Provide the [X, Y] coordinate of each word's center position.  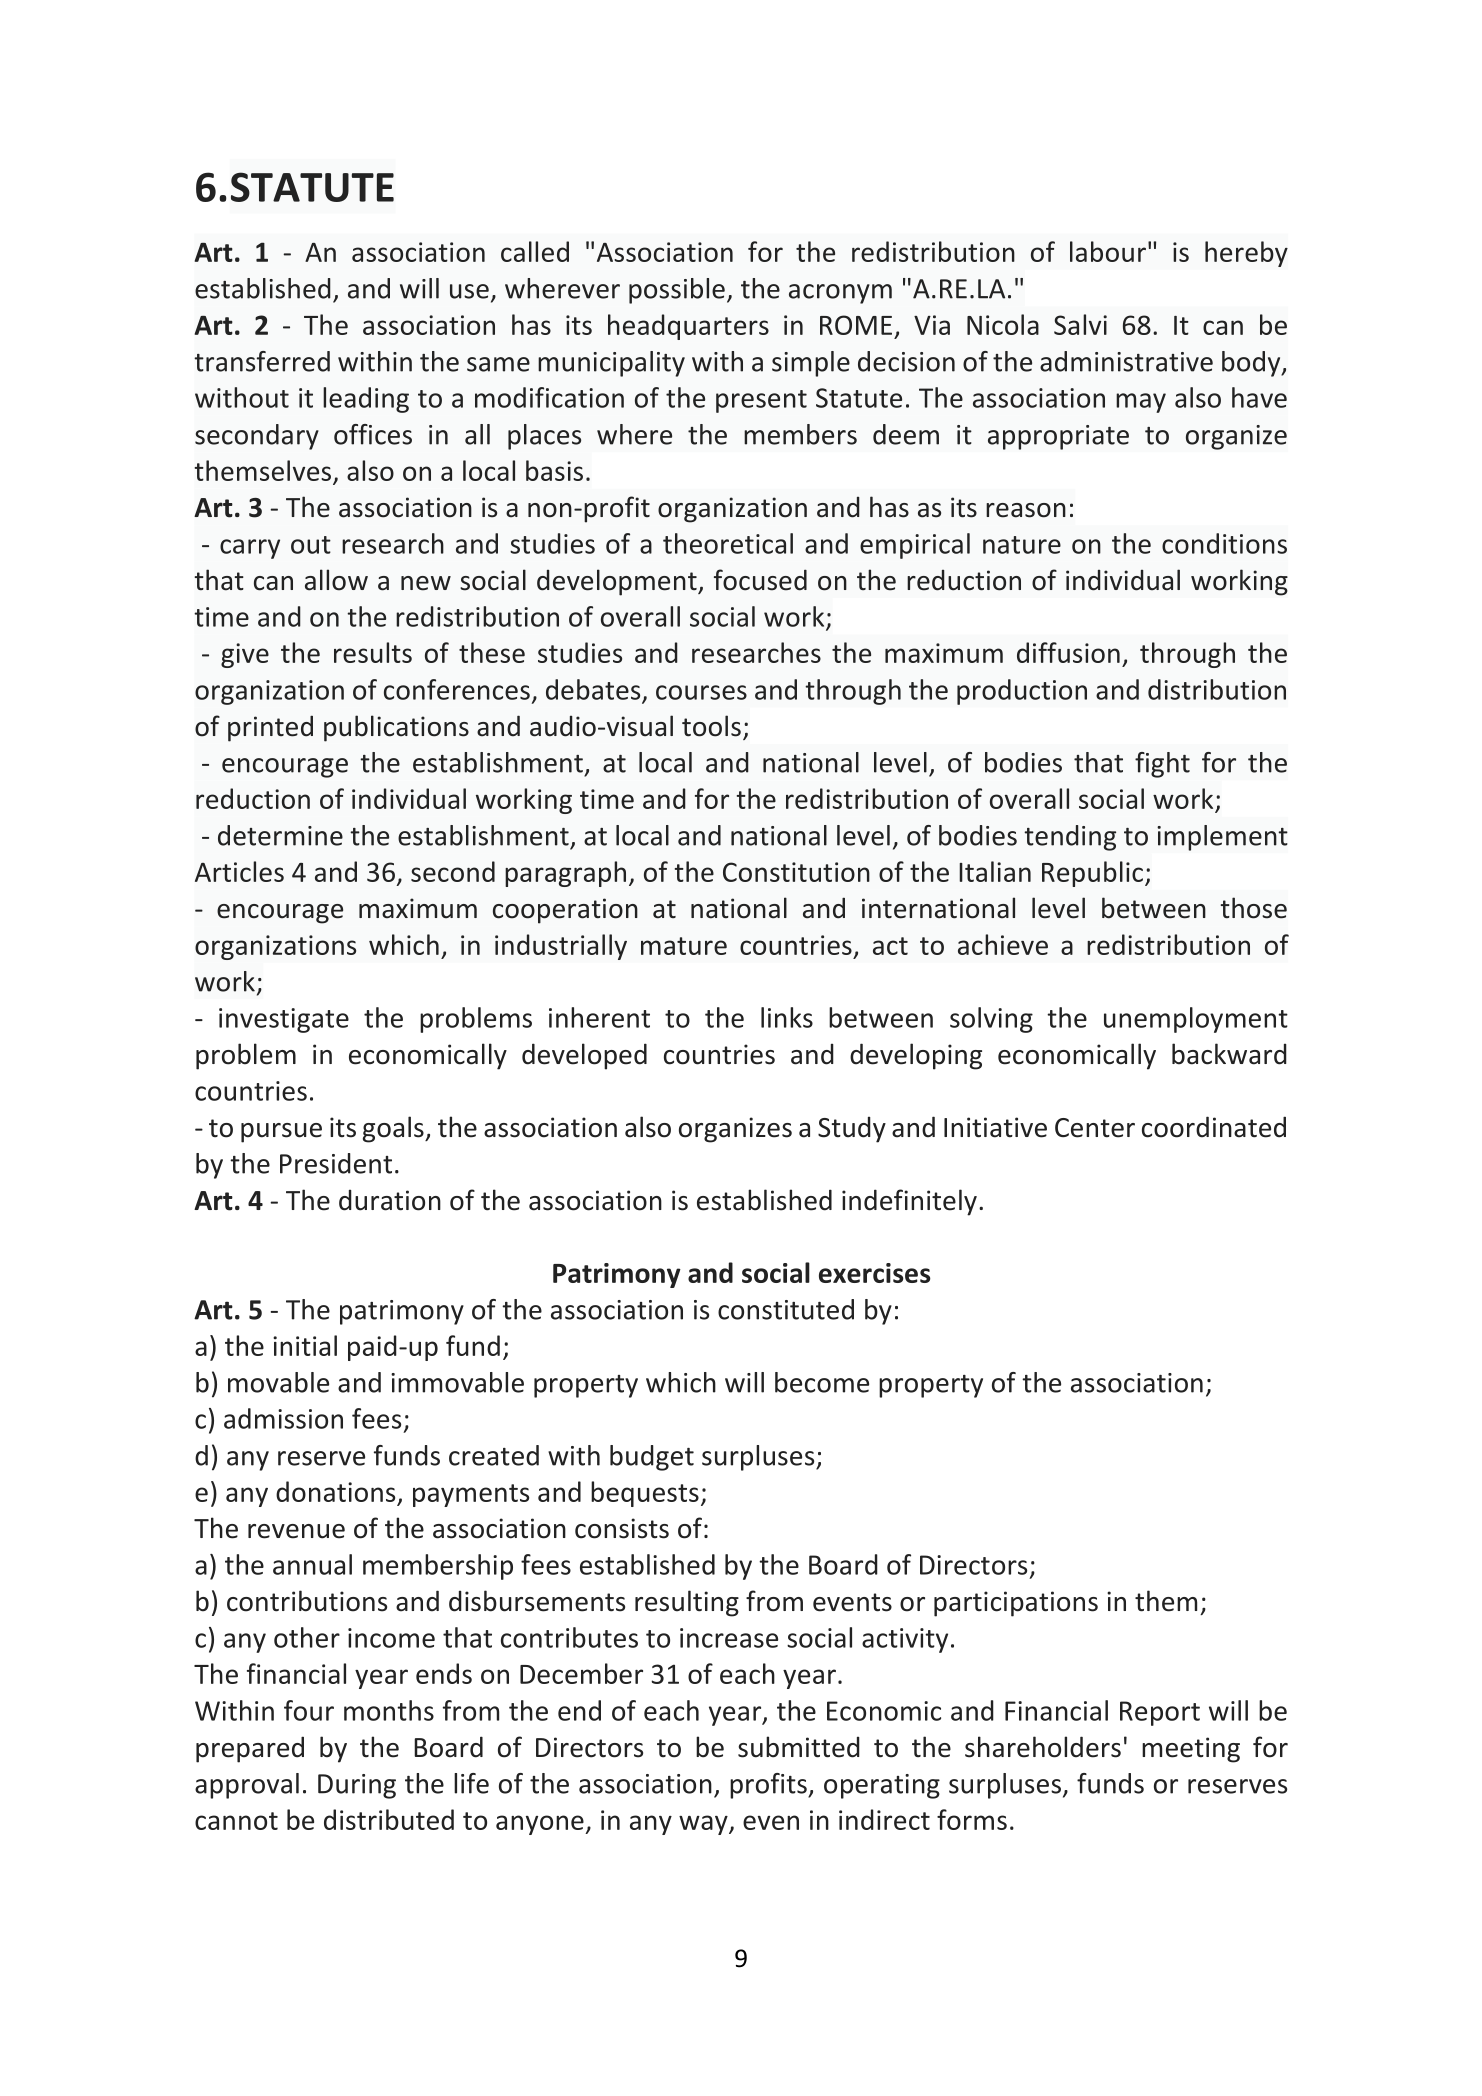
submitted [799, 1747]
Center [1095, 1128]
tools [711, 726]
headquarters [688, 327]
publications [396, 728]
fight [1162, 765]
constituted [786, 1309]
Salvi [1080, 324]
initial [305, 1345]
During [357, 1786]
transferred [262, 361]
